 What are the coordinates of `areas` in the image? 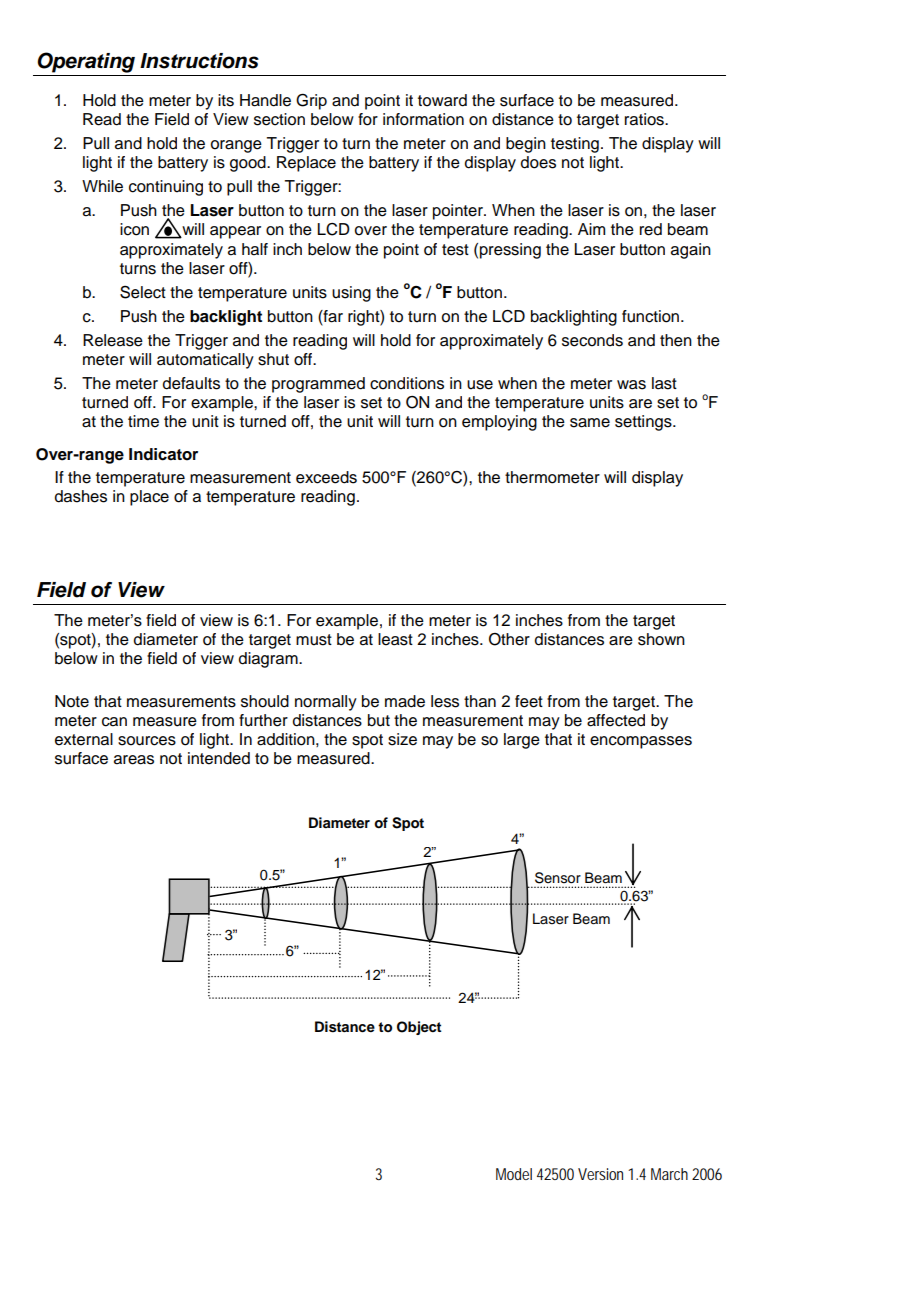 It's located at (134, 760).
